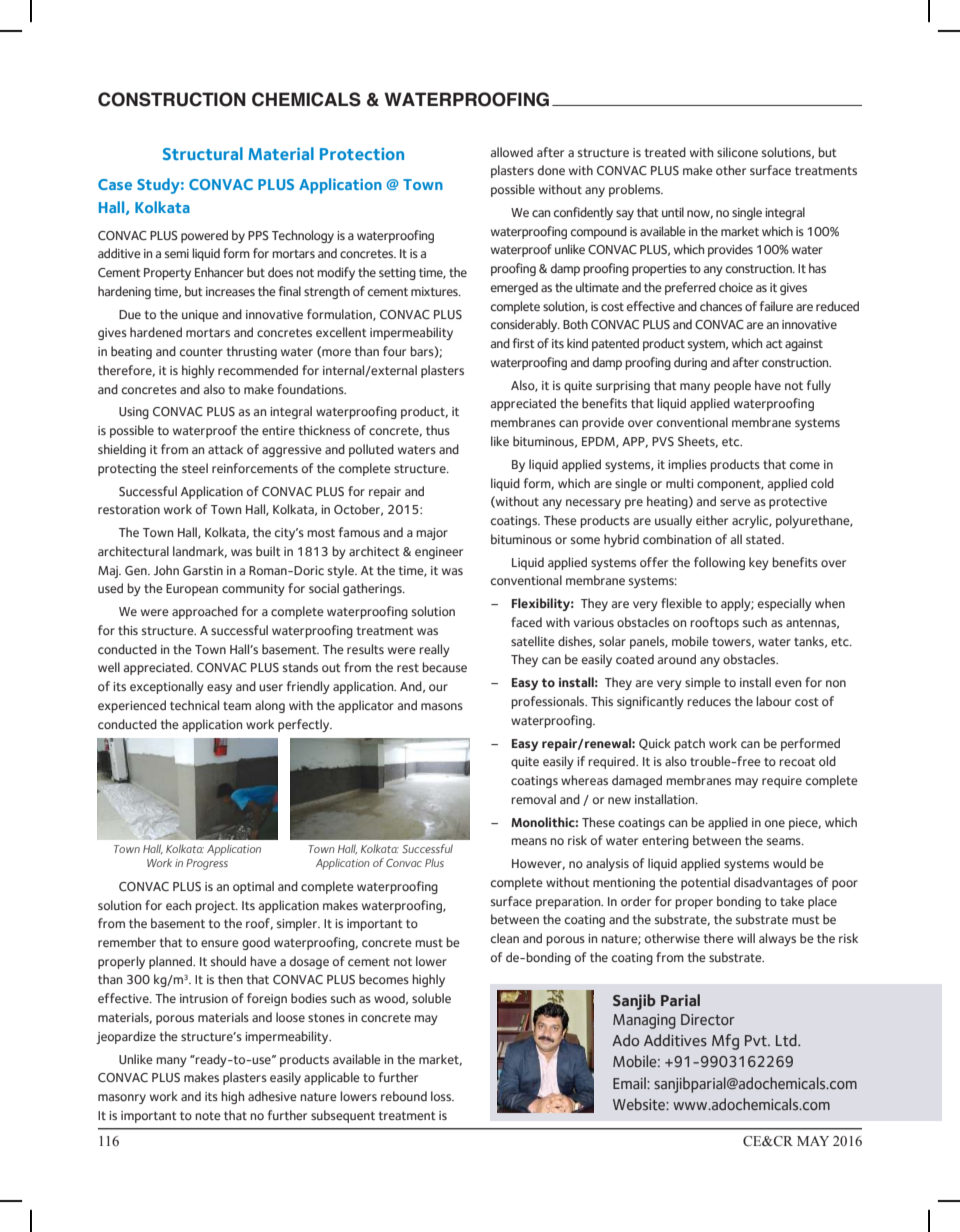  What do you see at coordinates (208, 1116) in the screenshot?
I see `note` at bounding box center [208, 1116].
